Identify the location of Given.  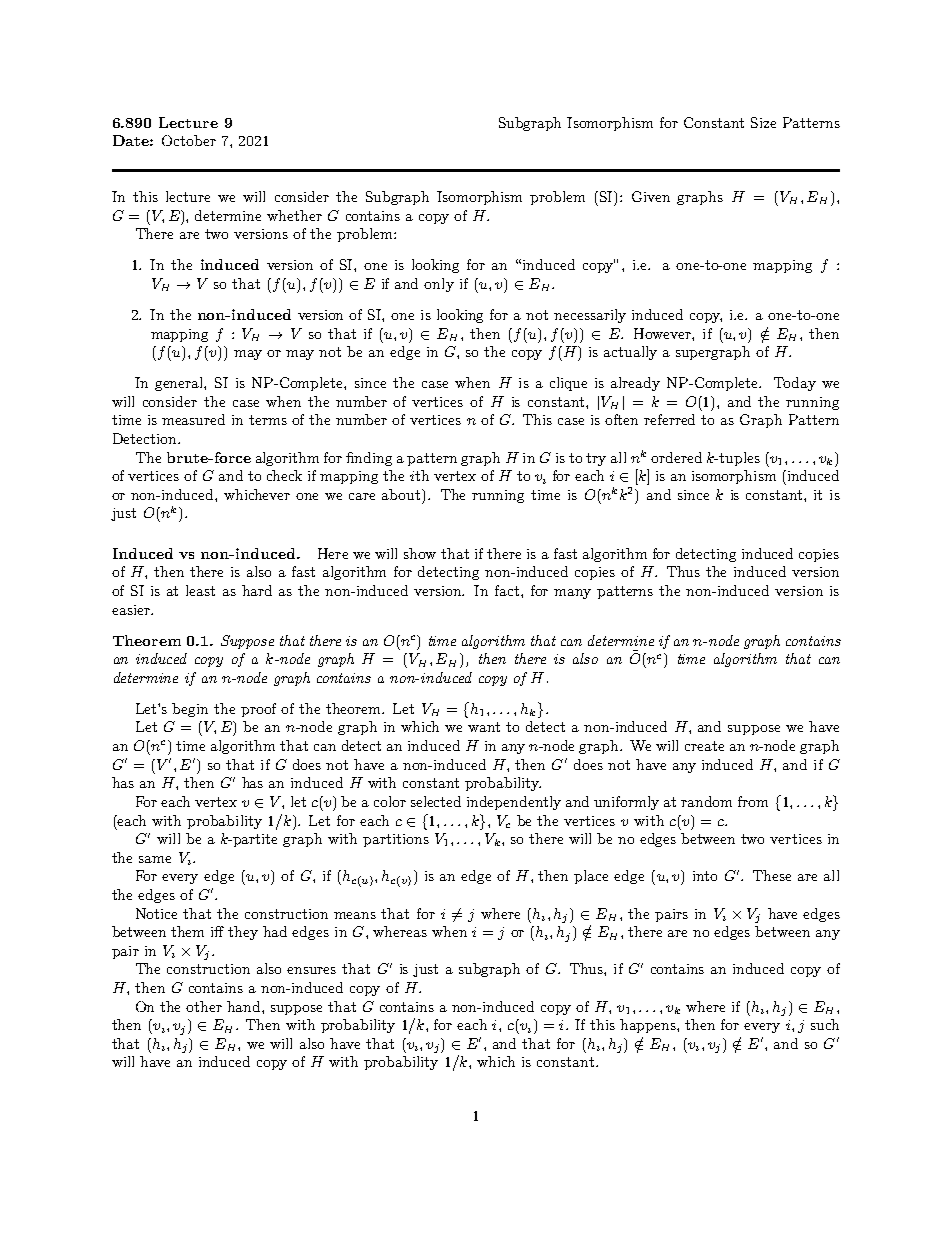
(651, 196).
